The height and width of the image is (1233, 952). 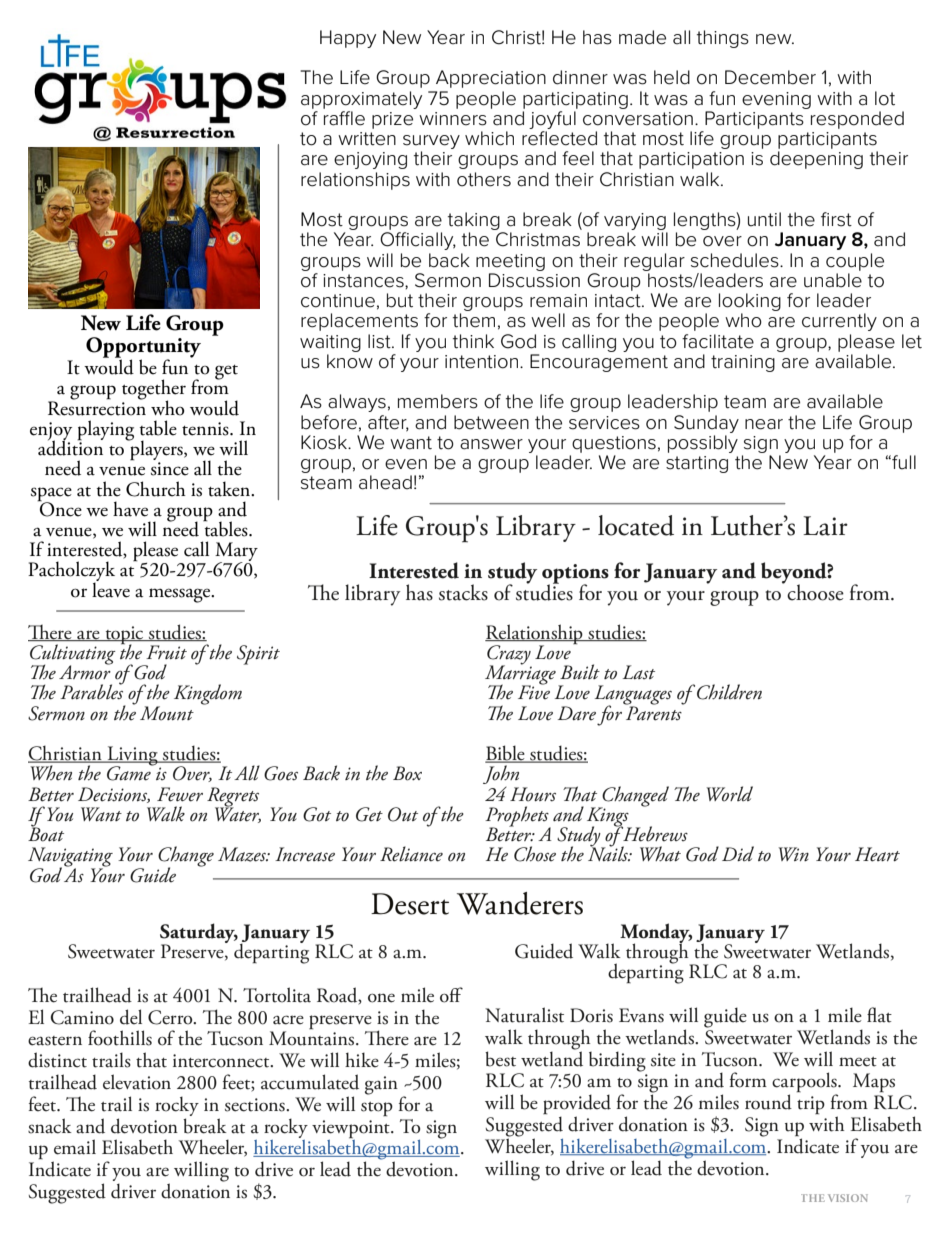 I want to click on email, so click(x=75, y=1147).
